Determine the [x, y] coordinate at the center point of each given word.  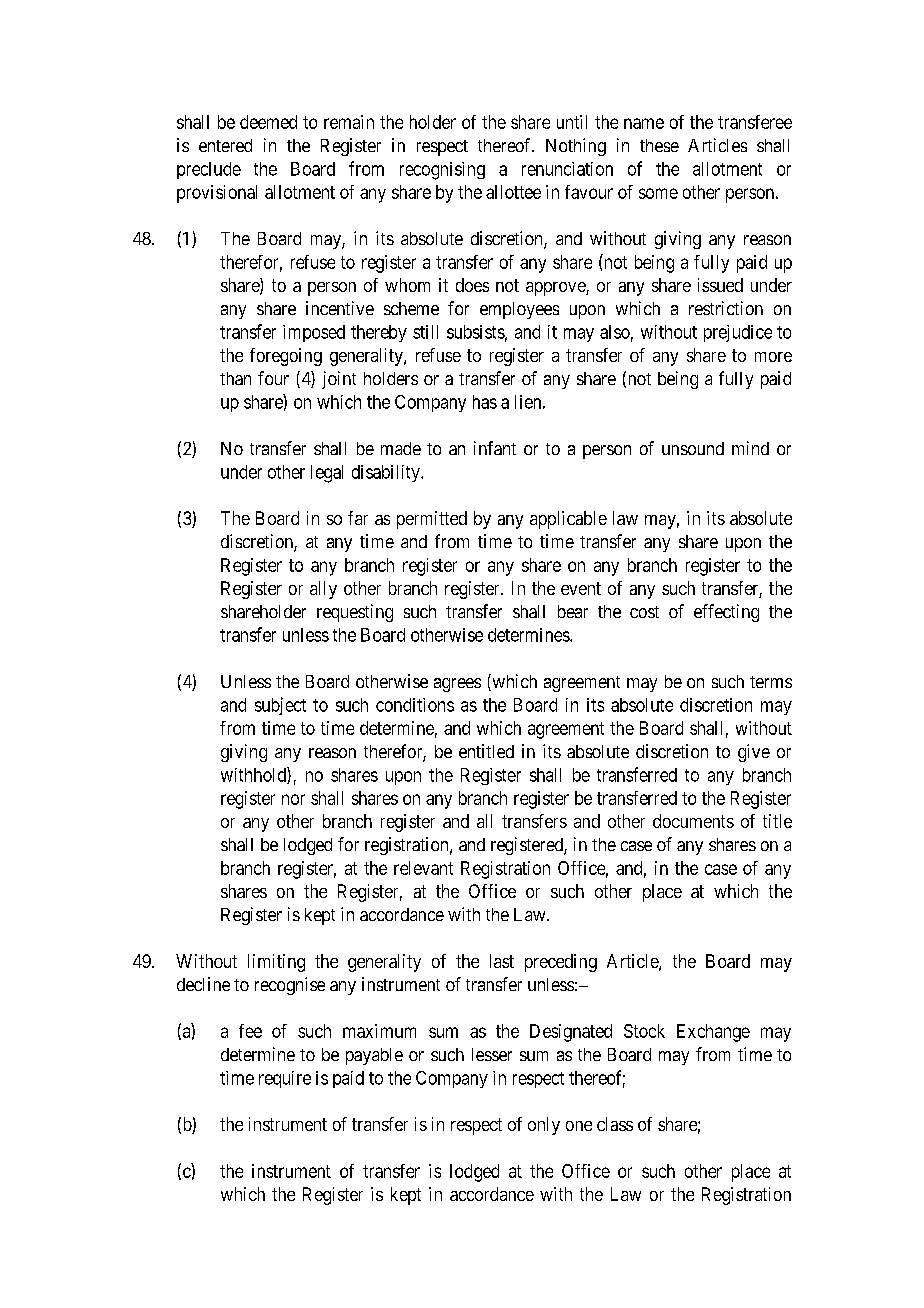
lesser [492, 1054]
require [285, 1079]
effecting [726, 613]
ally [323, 590]
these [659, 145]
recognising [442, 171]
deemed [268, 122]
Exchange [713, 1033]
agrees [457, 685]
